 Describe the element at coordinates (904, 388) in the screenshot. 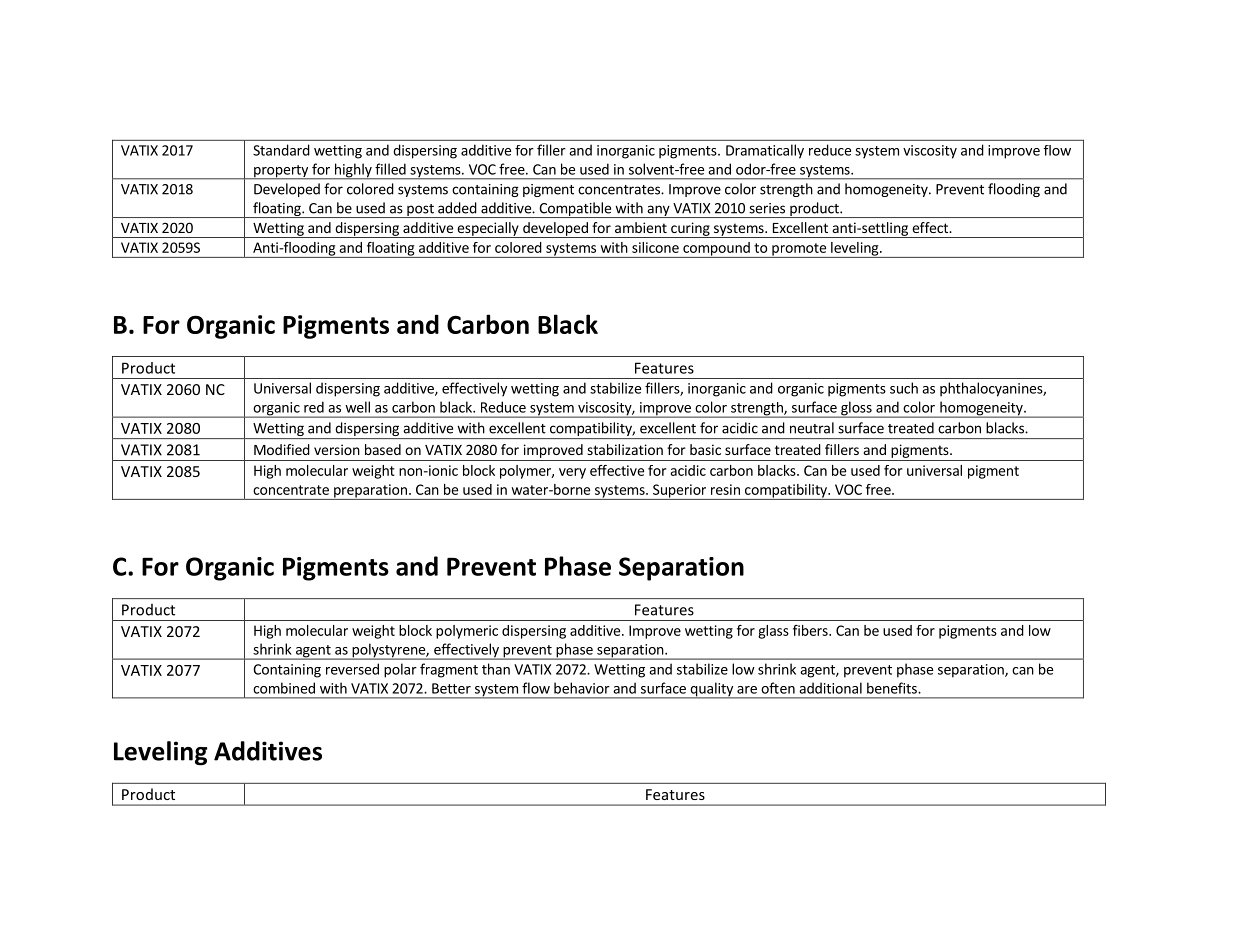

I see `such` at that location.
